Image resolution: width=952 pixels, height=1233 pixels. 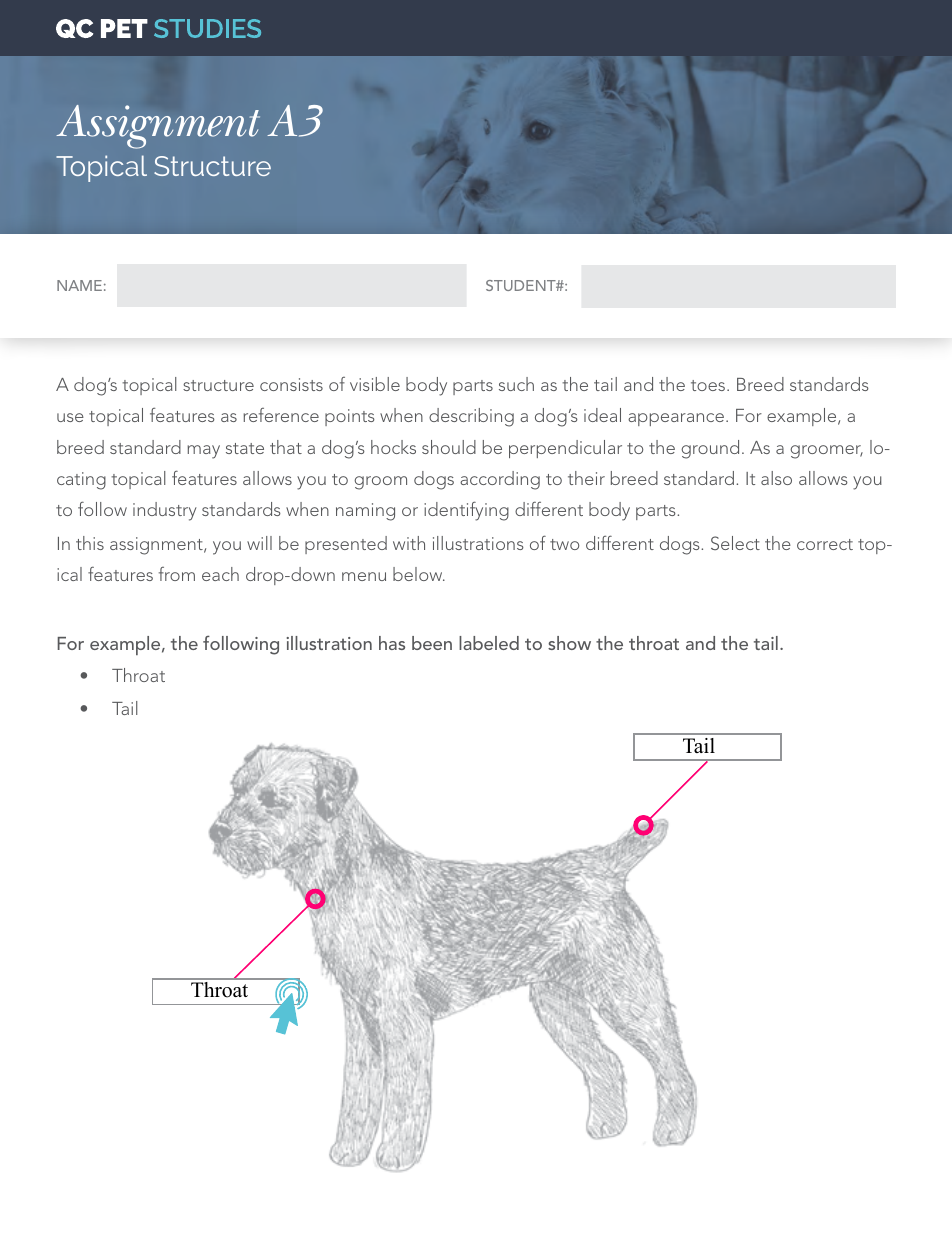 What do you see at coordinates (569, 643) in the screenshot?
I see `show` at bounding box center [569, 643].
